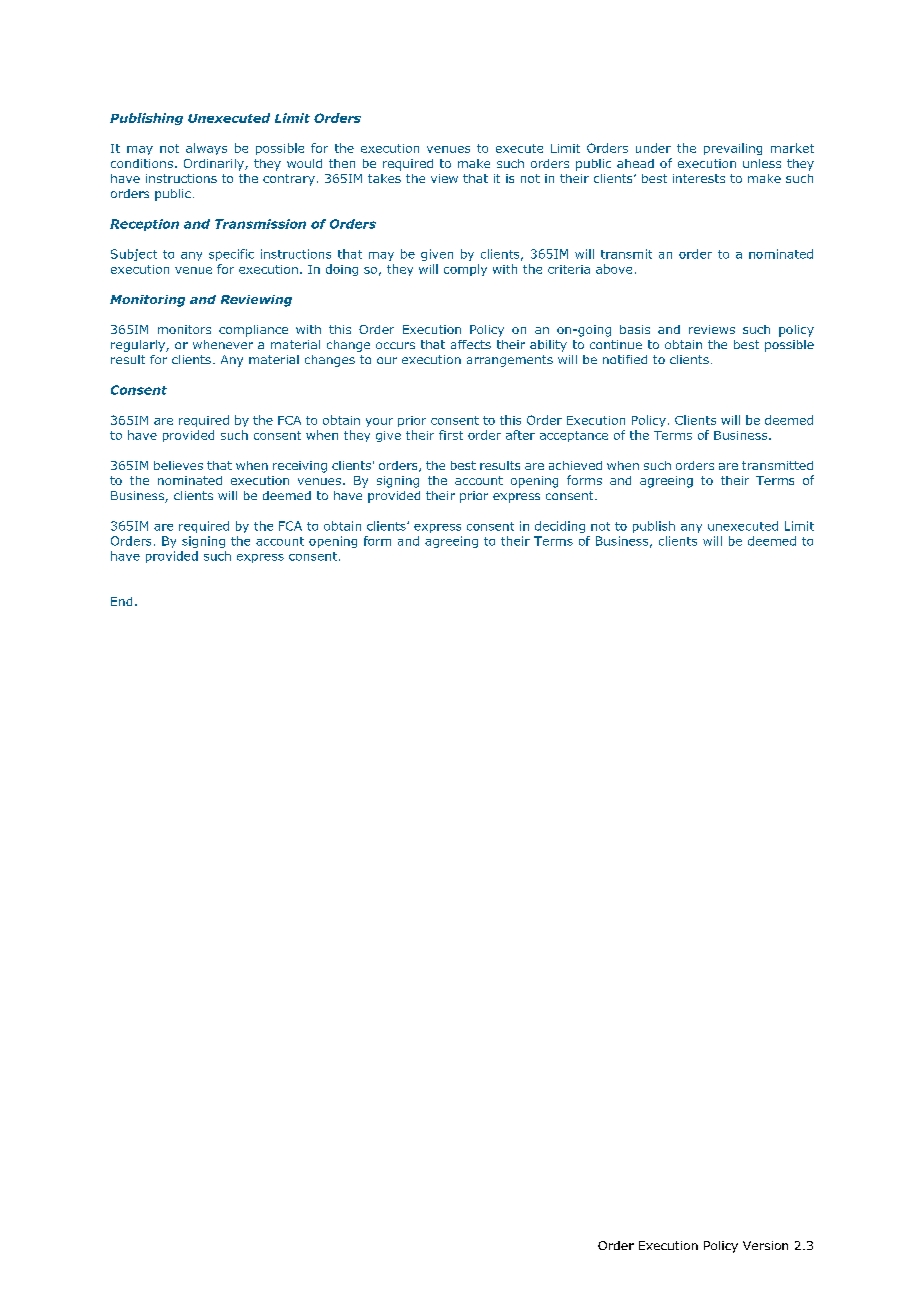 This page has width=924, height=1308. What do you see at coordinates (575, 465) in the page?
I see `achieved` at bounding box center [575, 465].
